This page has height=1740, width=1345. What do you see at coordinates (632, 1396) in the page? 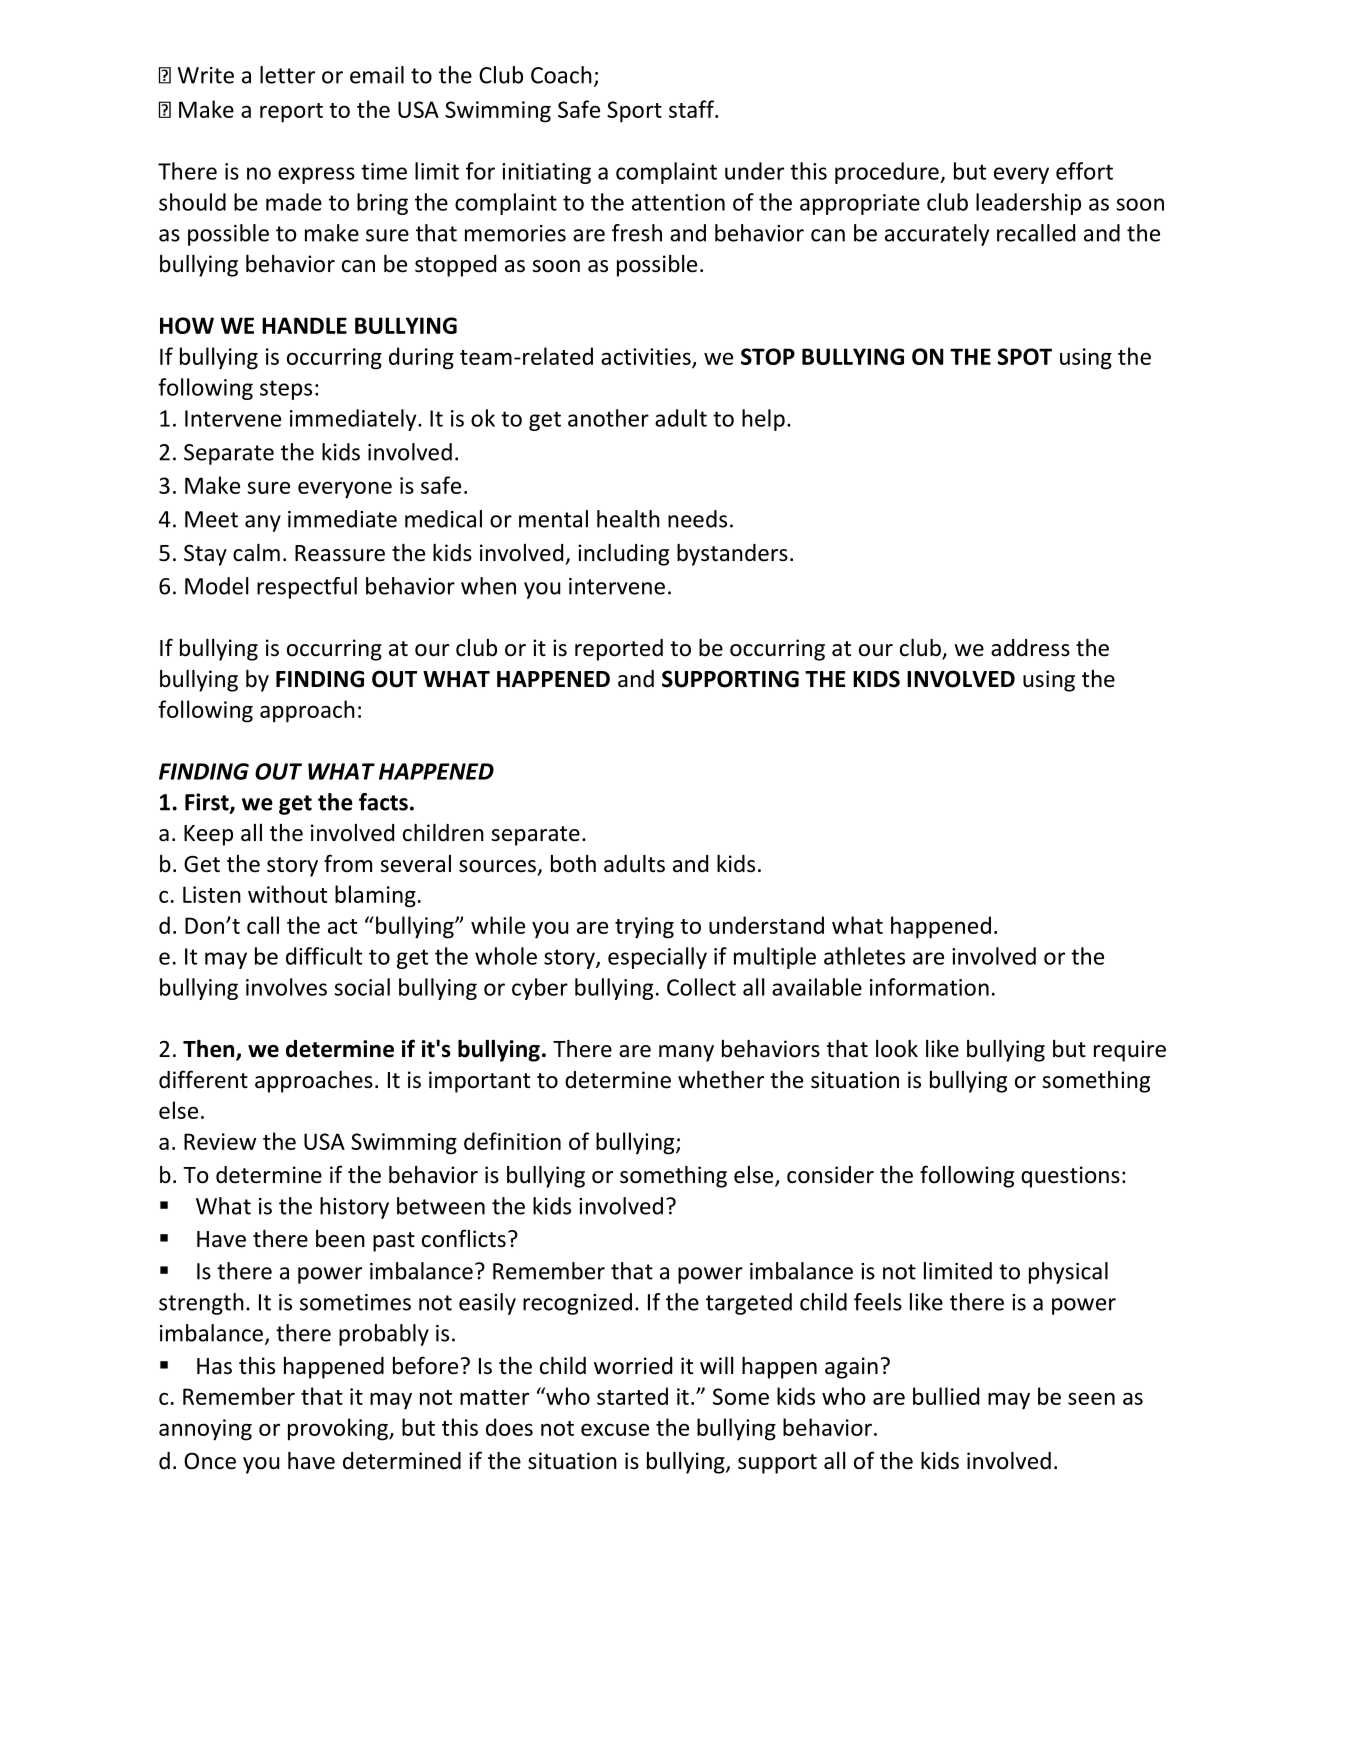
I see `started` at bounding box center [632, 1396].
